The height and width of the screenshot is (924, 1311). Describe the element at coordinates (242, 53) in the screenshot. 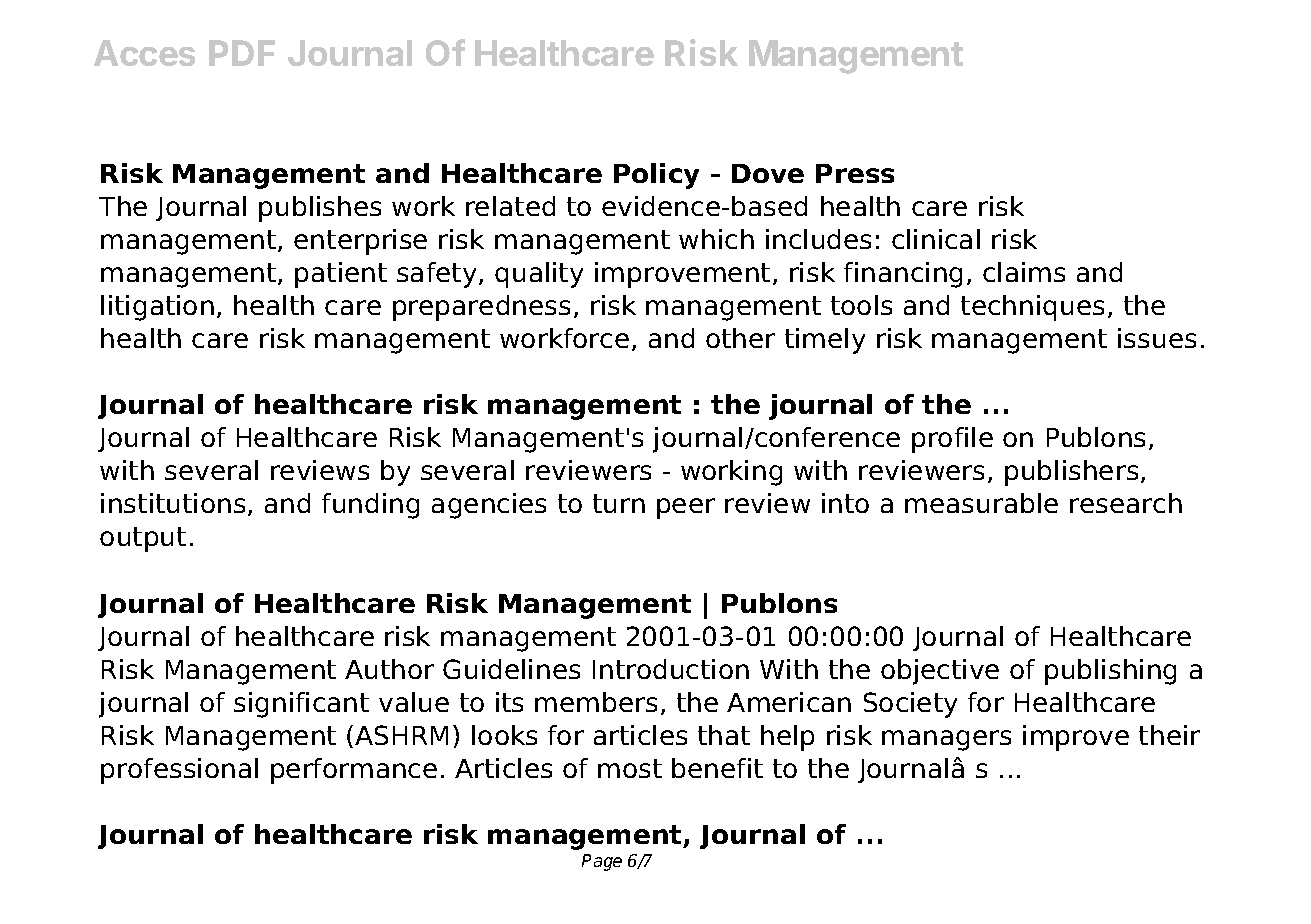

I see `PDF` at that location.
